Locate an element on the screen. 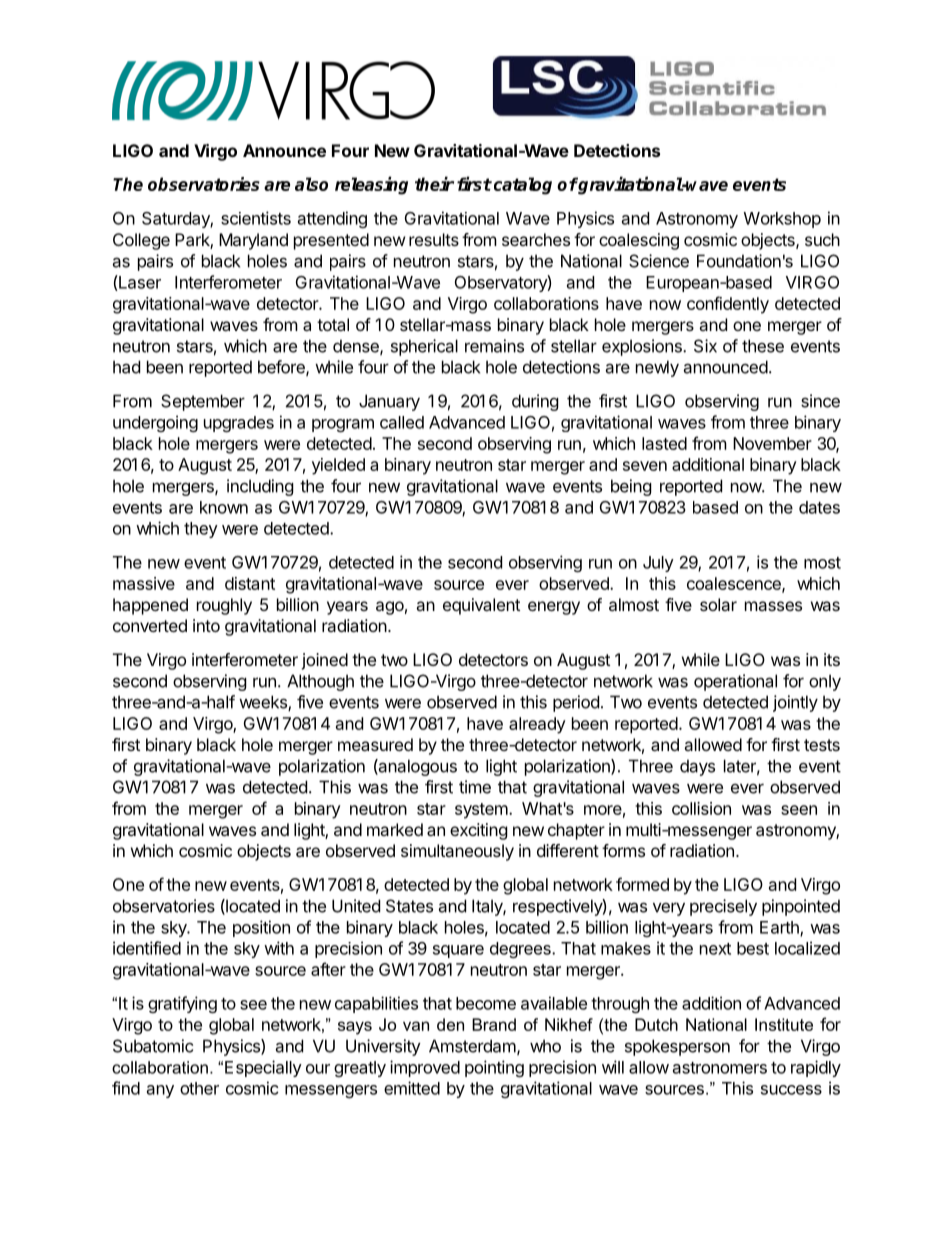  other is located at coordinates (199, 1088).
